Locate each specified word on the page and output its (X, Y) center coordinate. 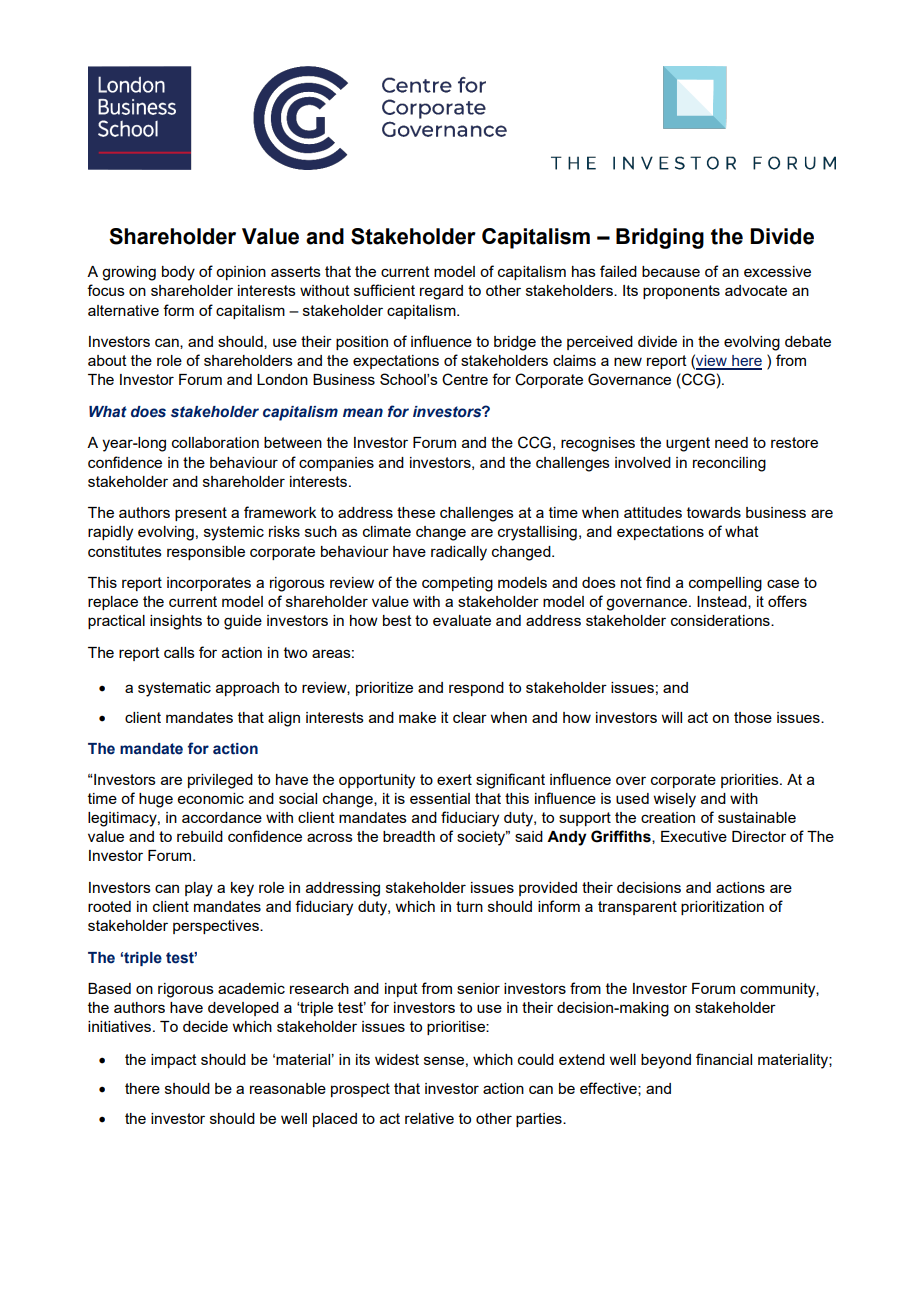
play (199, 889)
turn (469, 906)
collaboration (215, 442)
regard (441, 292)
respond (476, 689)
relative (429, 1118)
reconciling (729, 464)
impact (174, 1061)
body (178, 273)
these (416, 512)
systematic (174, 689)
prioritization (722, 908)
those (753, 717)
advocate (756, 290)
